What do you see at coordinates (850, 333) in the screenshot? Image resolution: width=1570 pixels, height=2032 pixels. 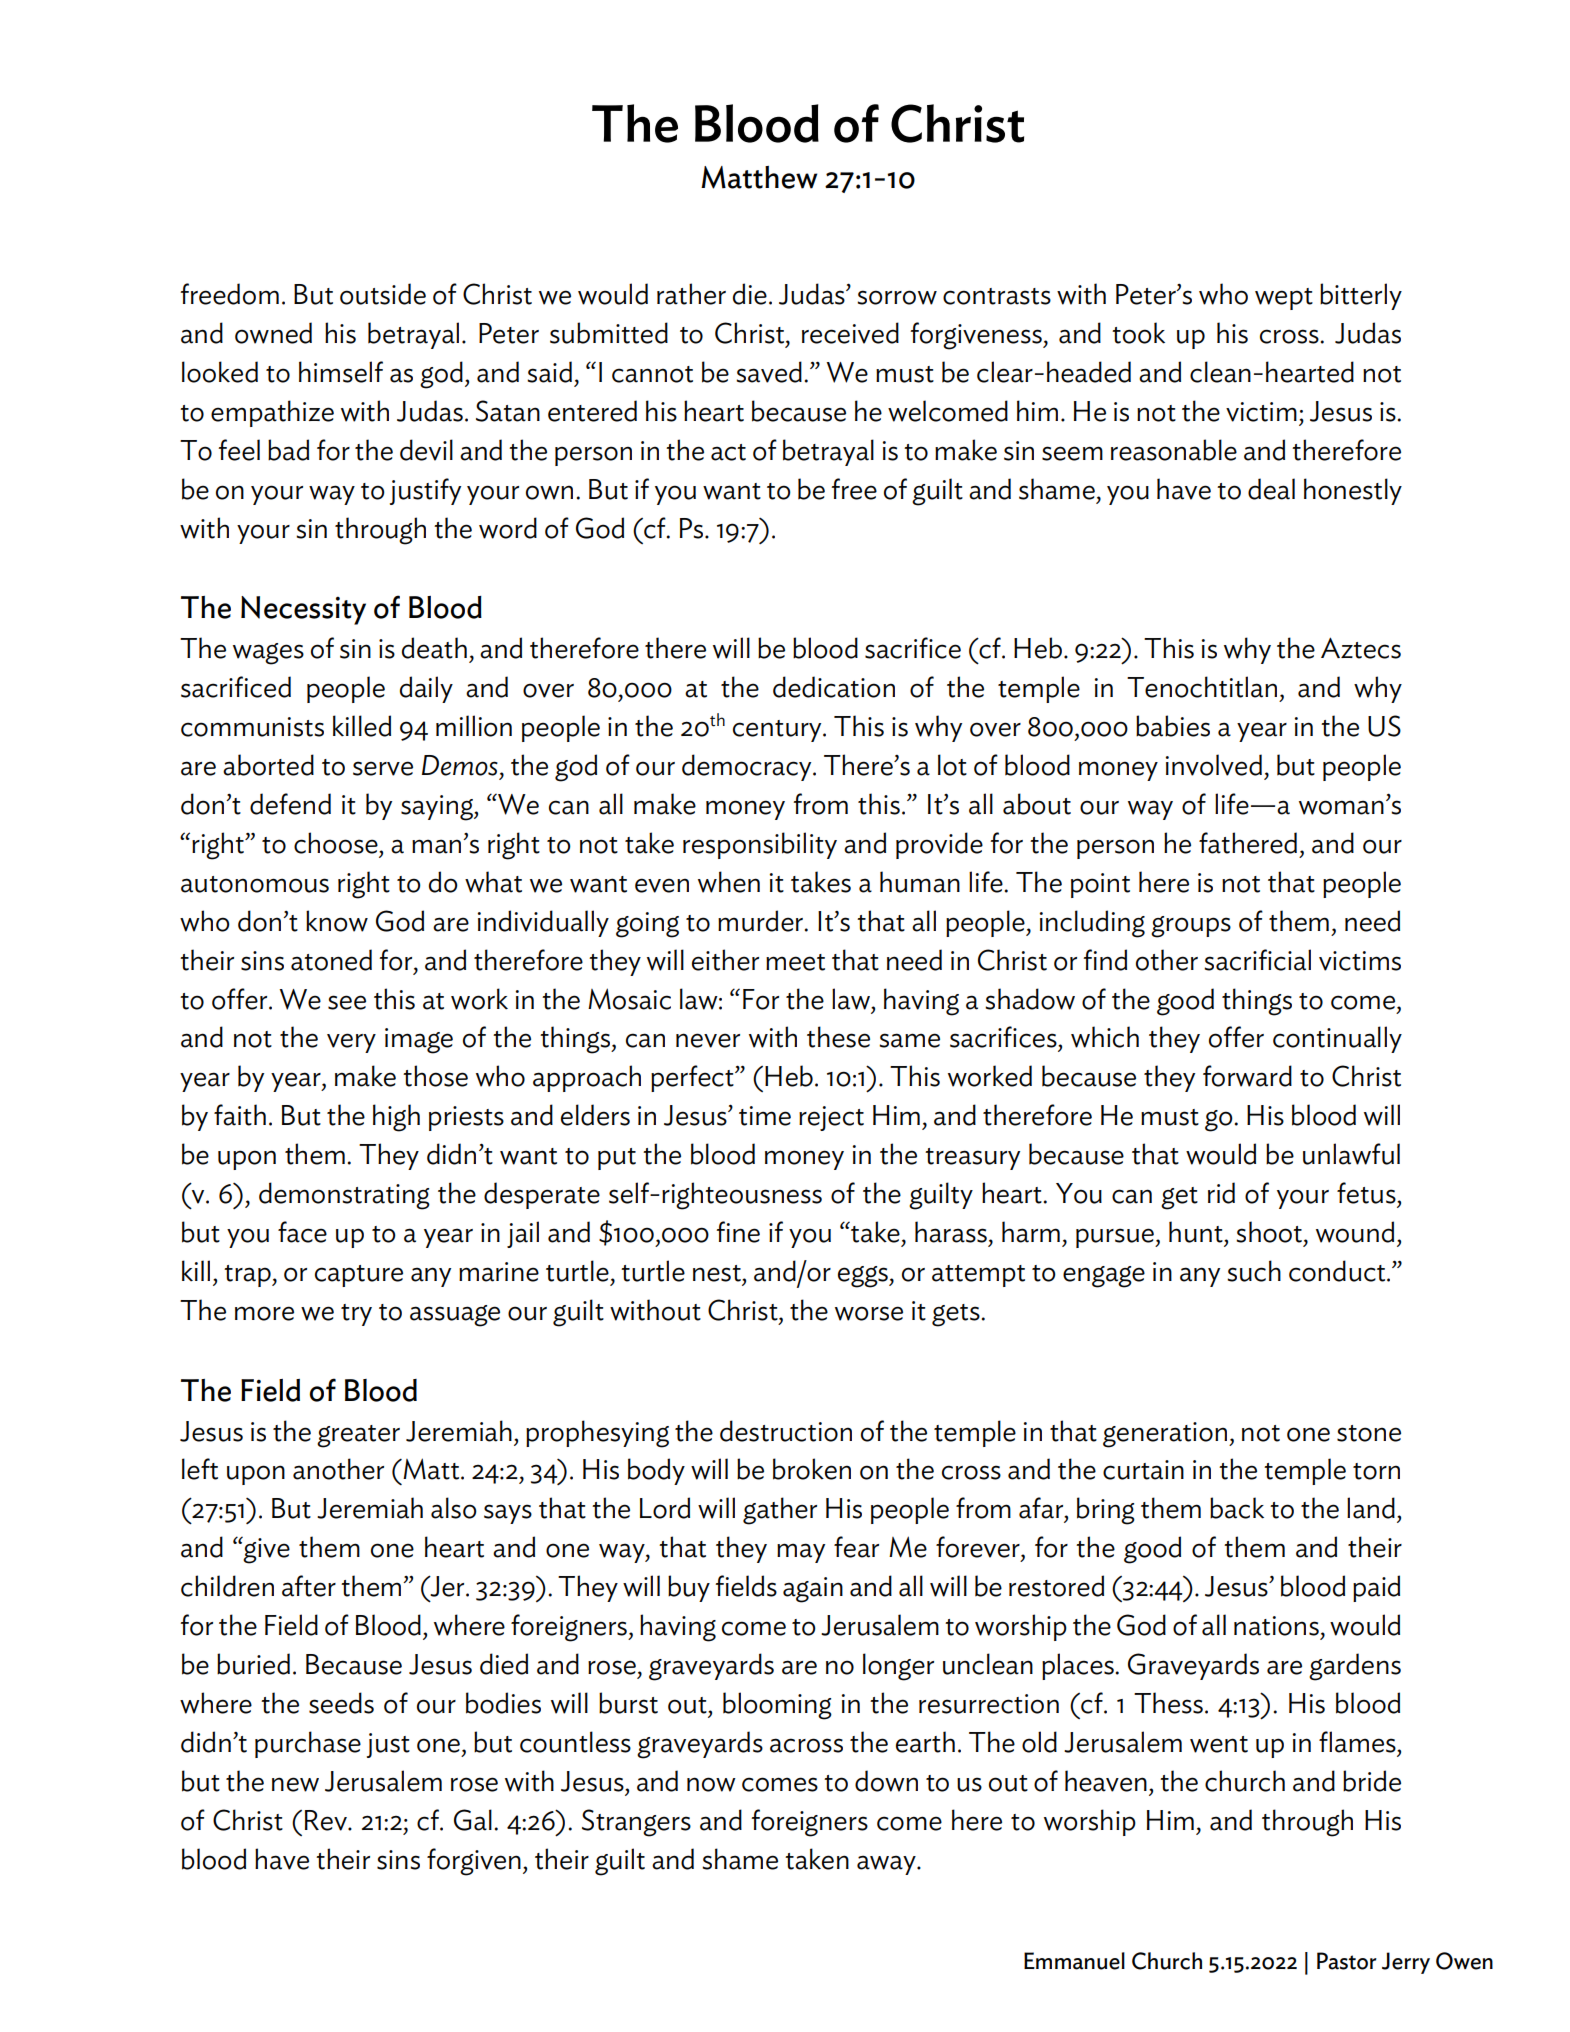 I see `received` at bounding box center [850, 333].
